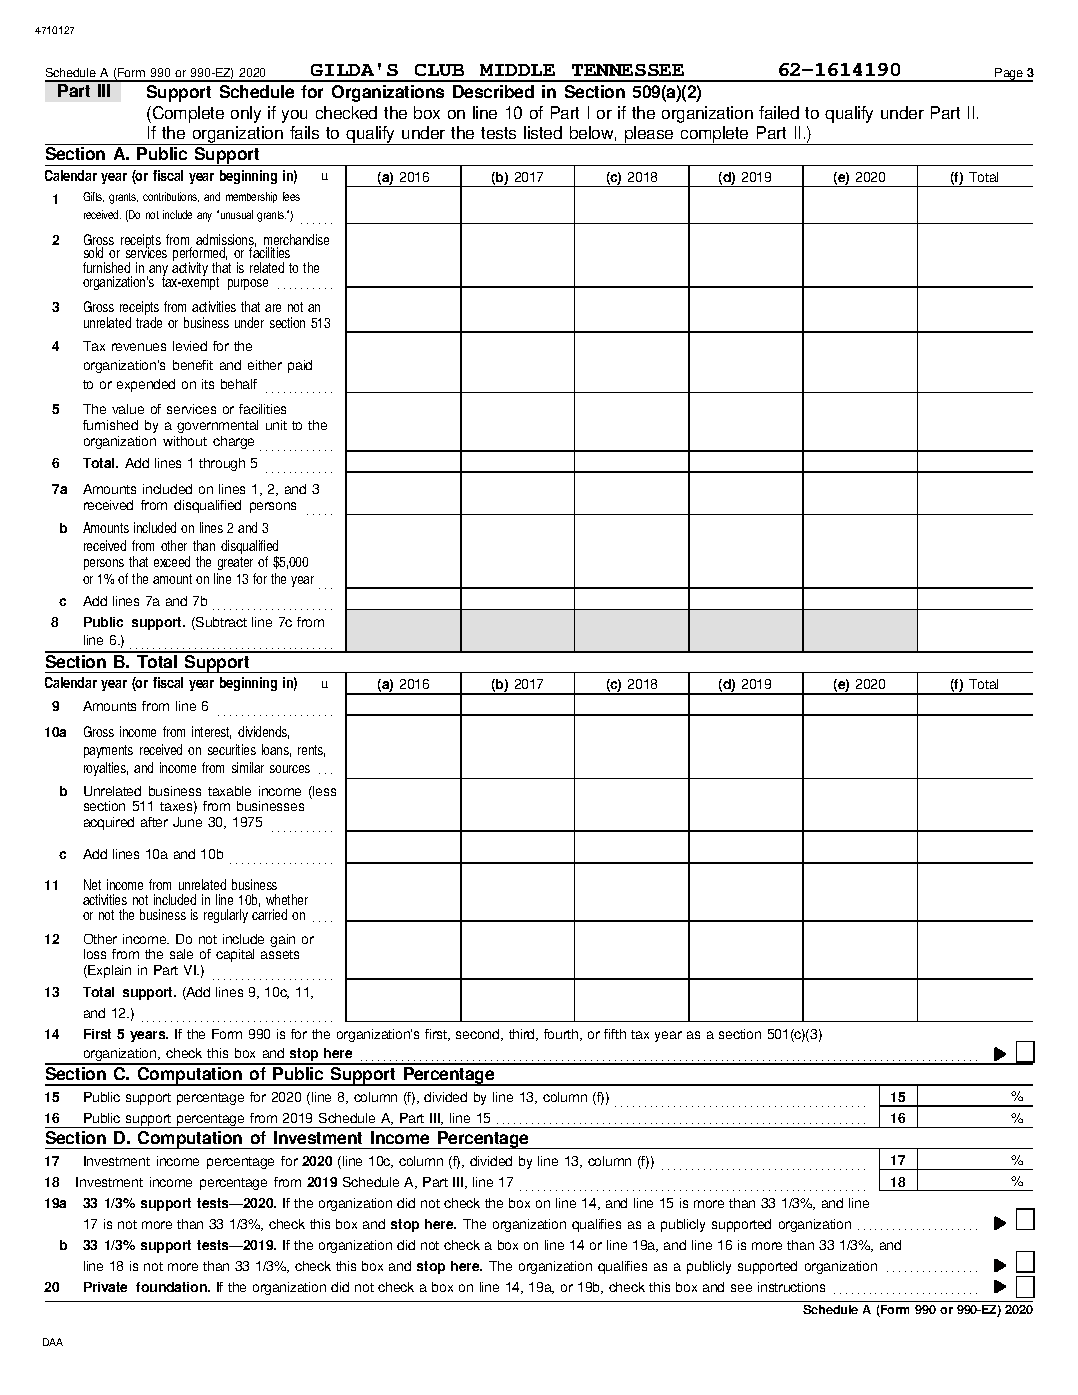 The image size is (1078, 1395). I want to click on value, so click(128, 409).
